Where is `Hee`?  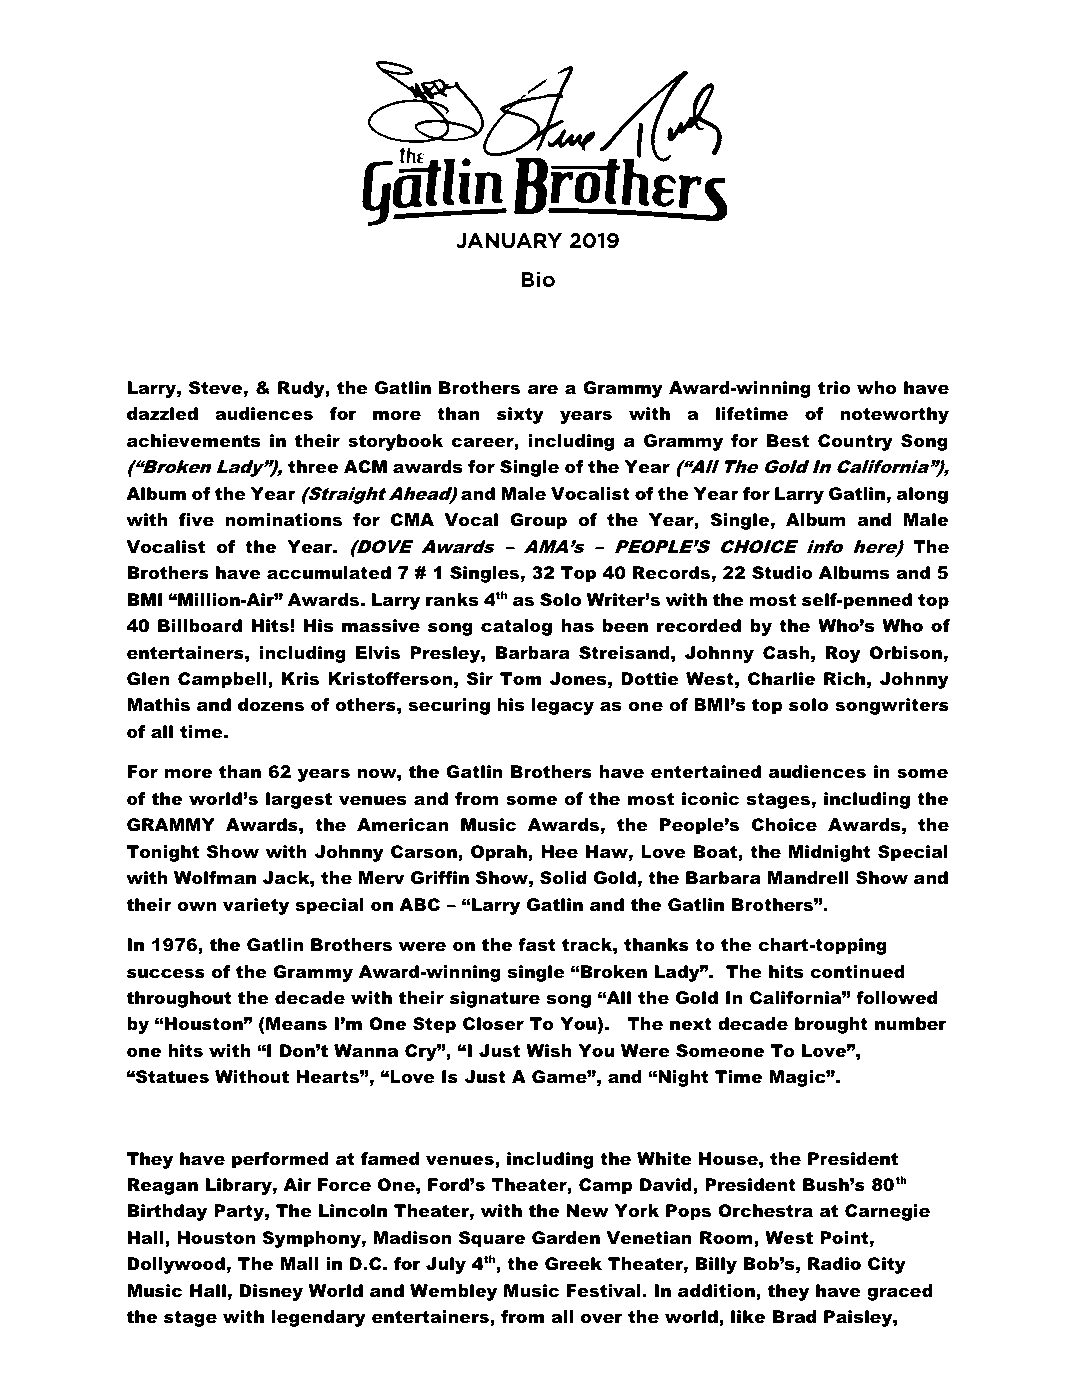 Hee is located at coordinates (559, 852).
